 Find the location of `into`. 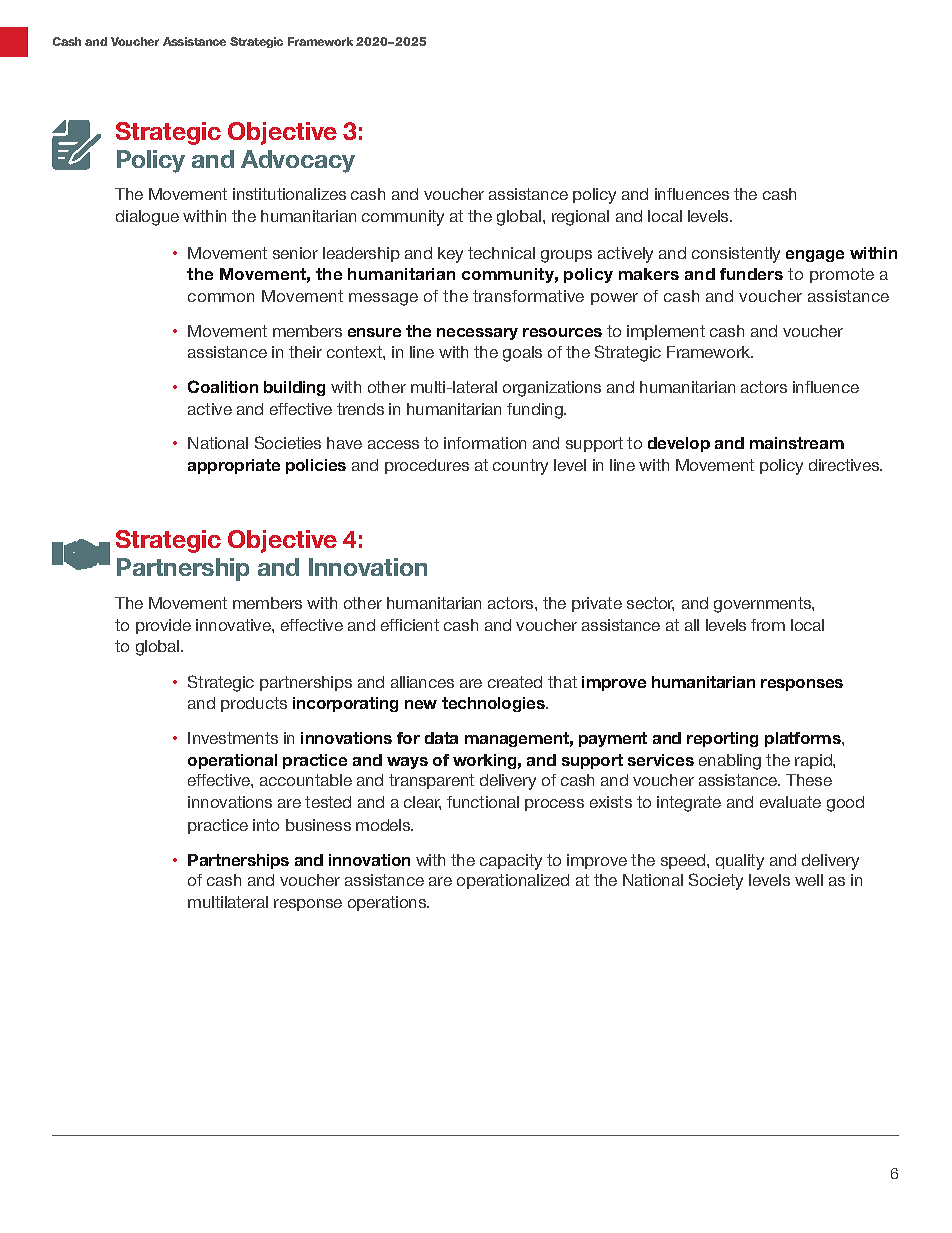

into is located at coordinates (266, 825).
